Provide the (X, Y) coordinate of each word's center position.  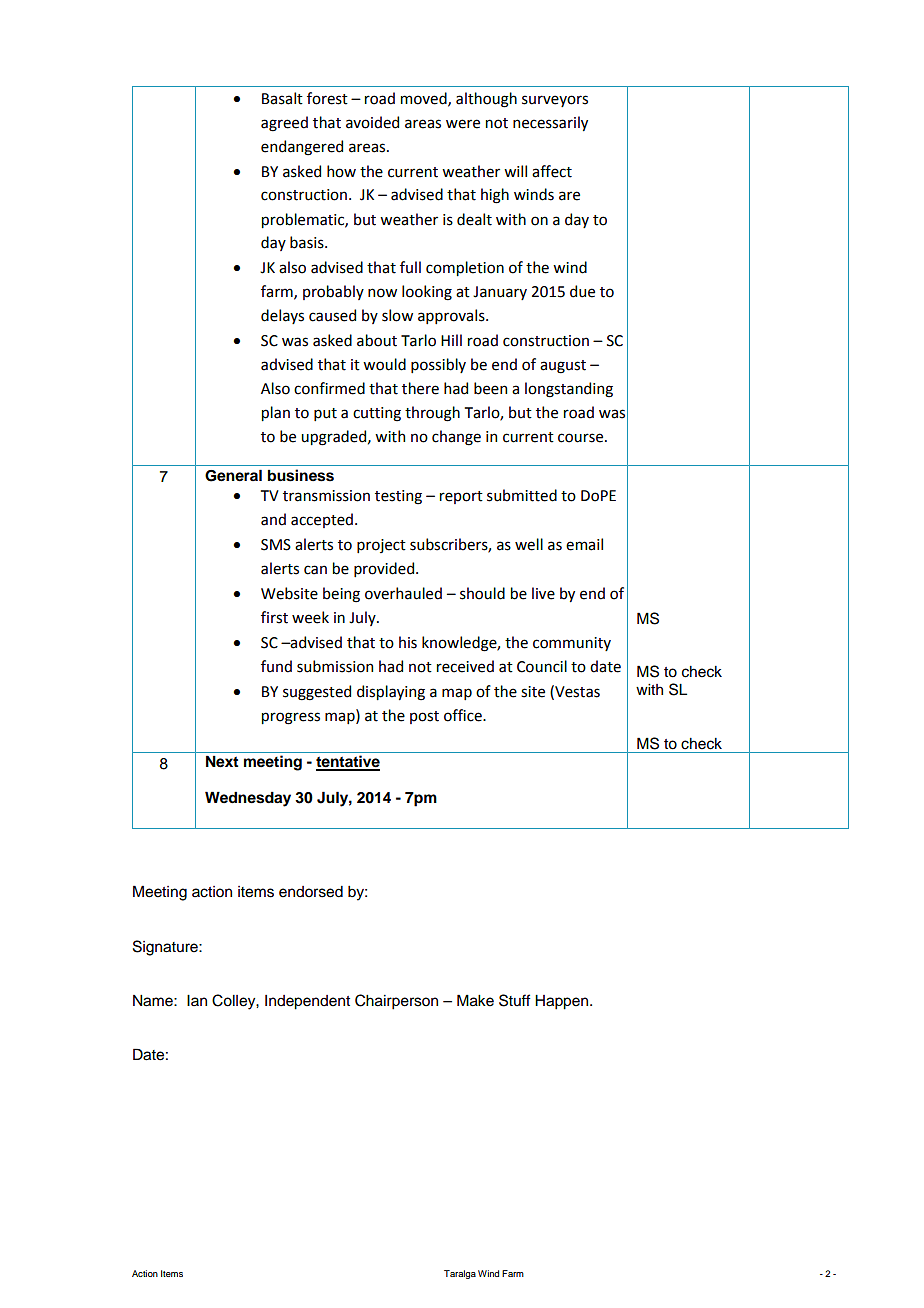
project (381, 546)
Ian (197, 1000)
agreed (284, 124)
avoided (372, 122)
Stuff (515, 1000)
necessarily (550, 123)
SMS (276, 545)
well (529, 544)
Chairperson (396, 1002)
